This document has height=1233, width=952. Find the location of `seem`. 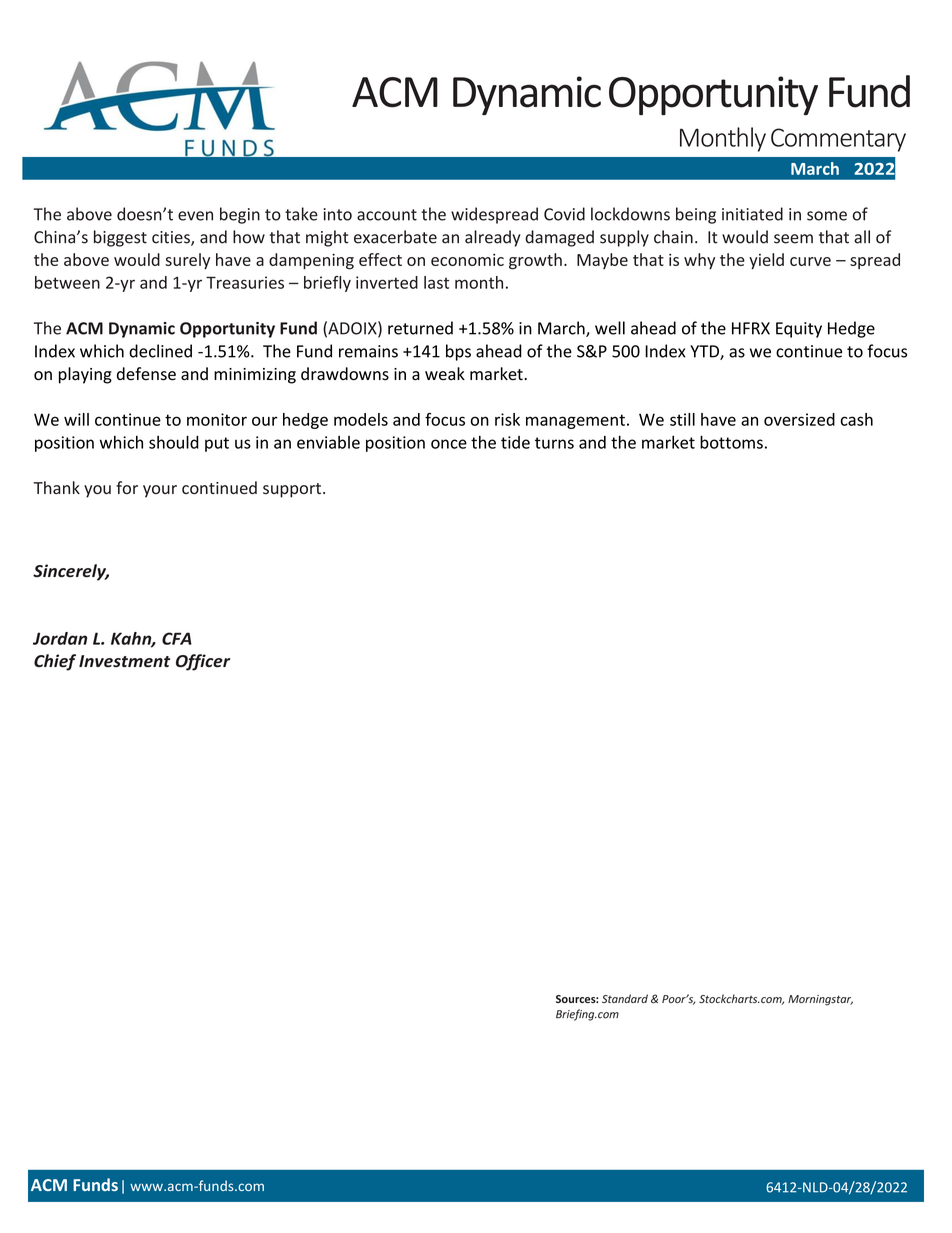

seem is located at coordinates (793, 239).
